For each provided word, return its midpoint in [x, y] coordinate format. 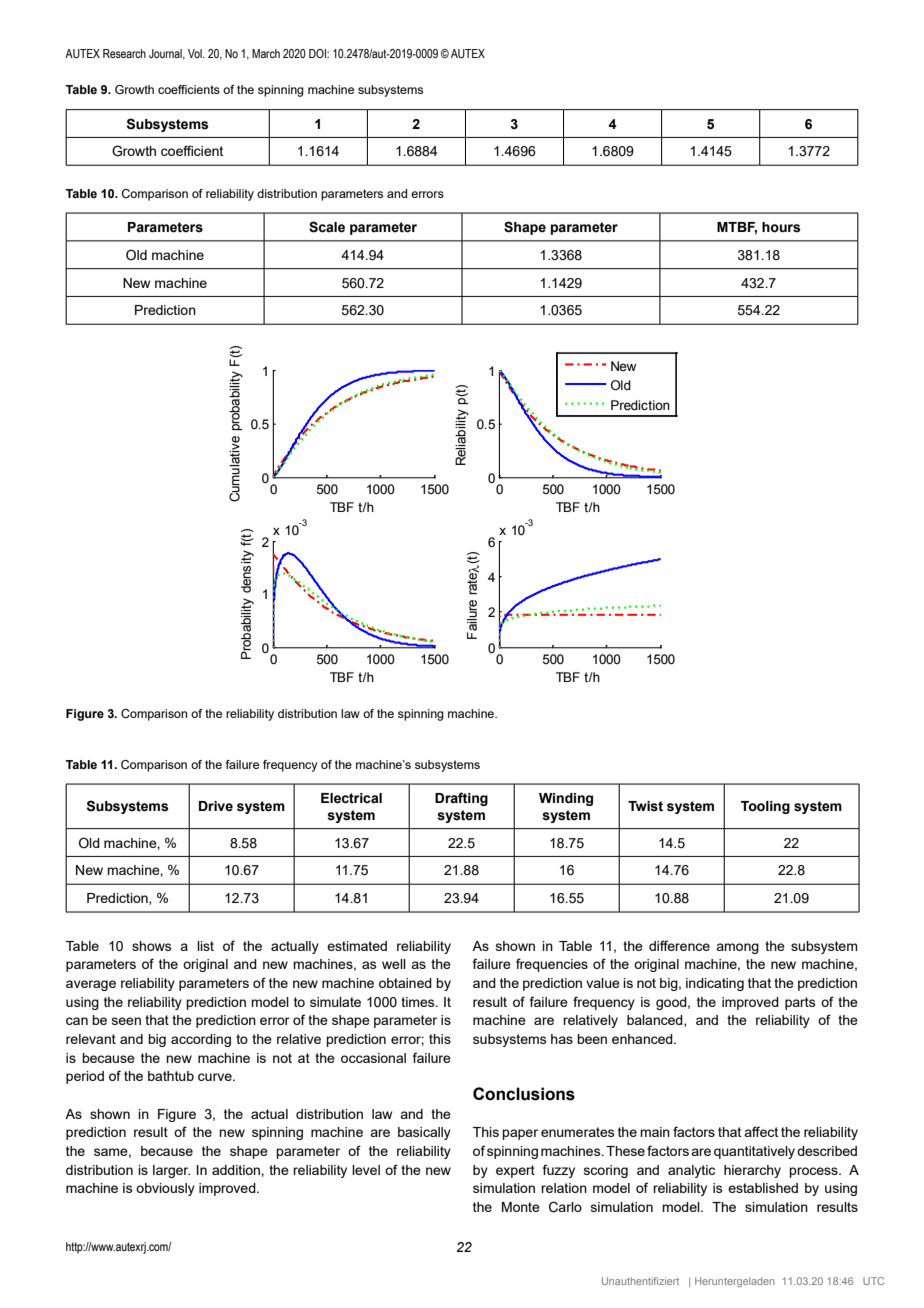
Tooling [765, 807]
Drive [216, 806]
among [737, 948]
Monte [521, 1207]
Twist [645, 806]
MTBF [737, 228]
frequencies [552, 965]
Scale [327, 227]
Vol [196, 53]
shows [152, 946]
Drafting [461, 799]
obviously [165, 1189]
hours [781, 227]
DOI [318, 53]
